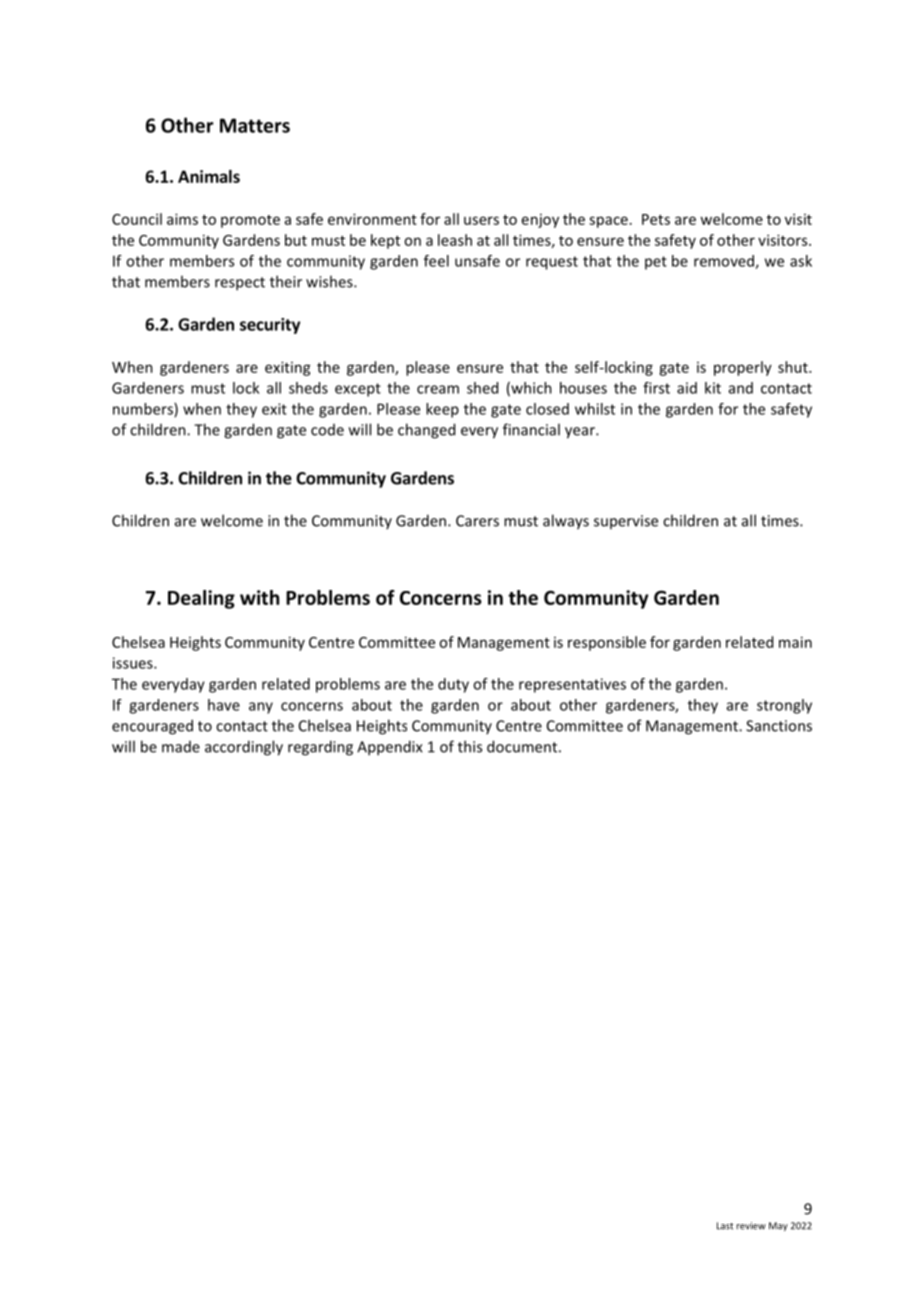 Image resolution: width=924 pixels, height=1308 pixels. What do you see at coordinates (656, 219) in the screenshot?
I see `Pets` at bounding box center [656, 219].
